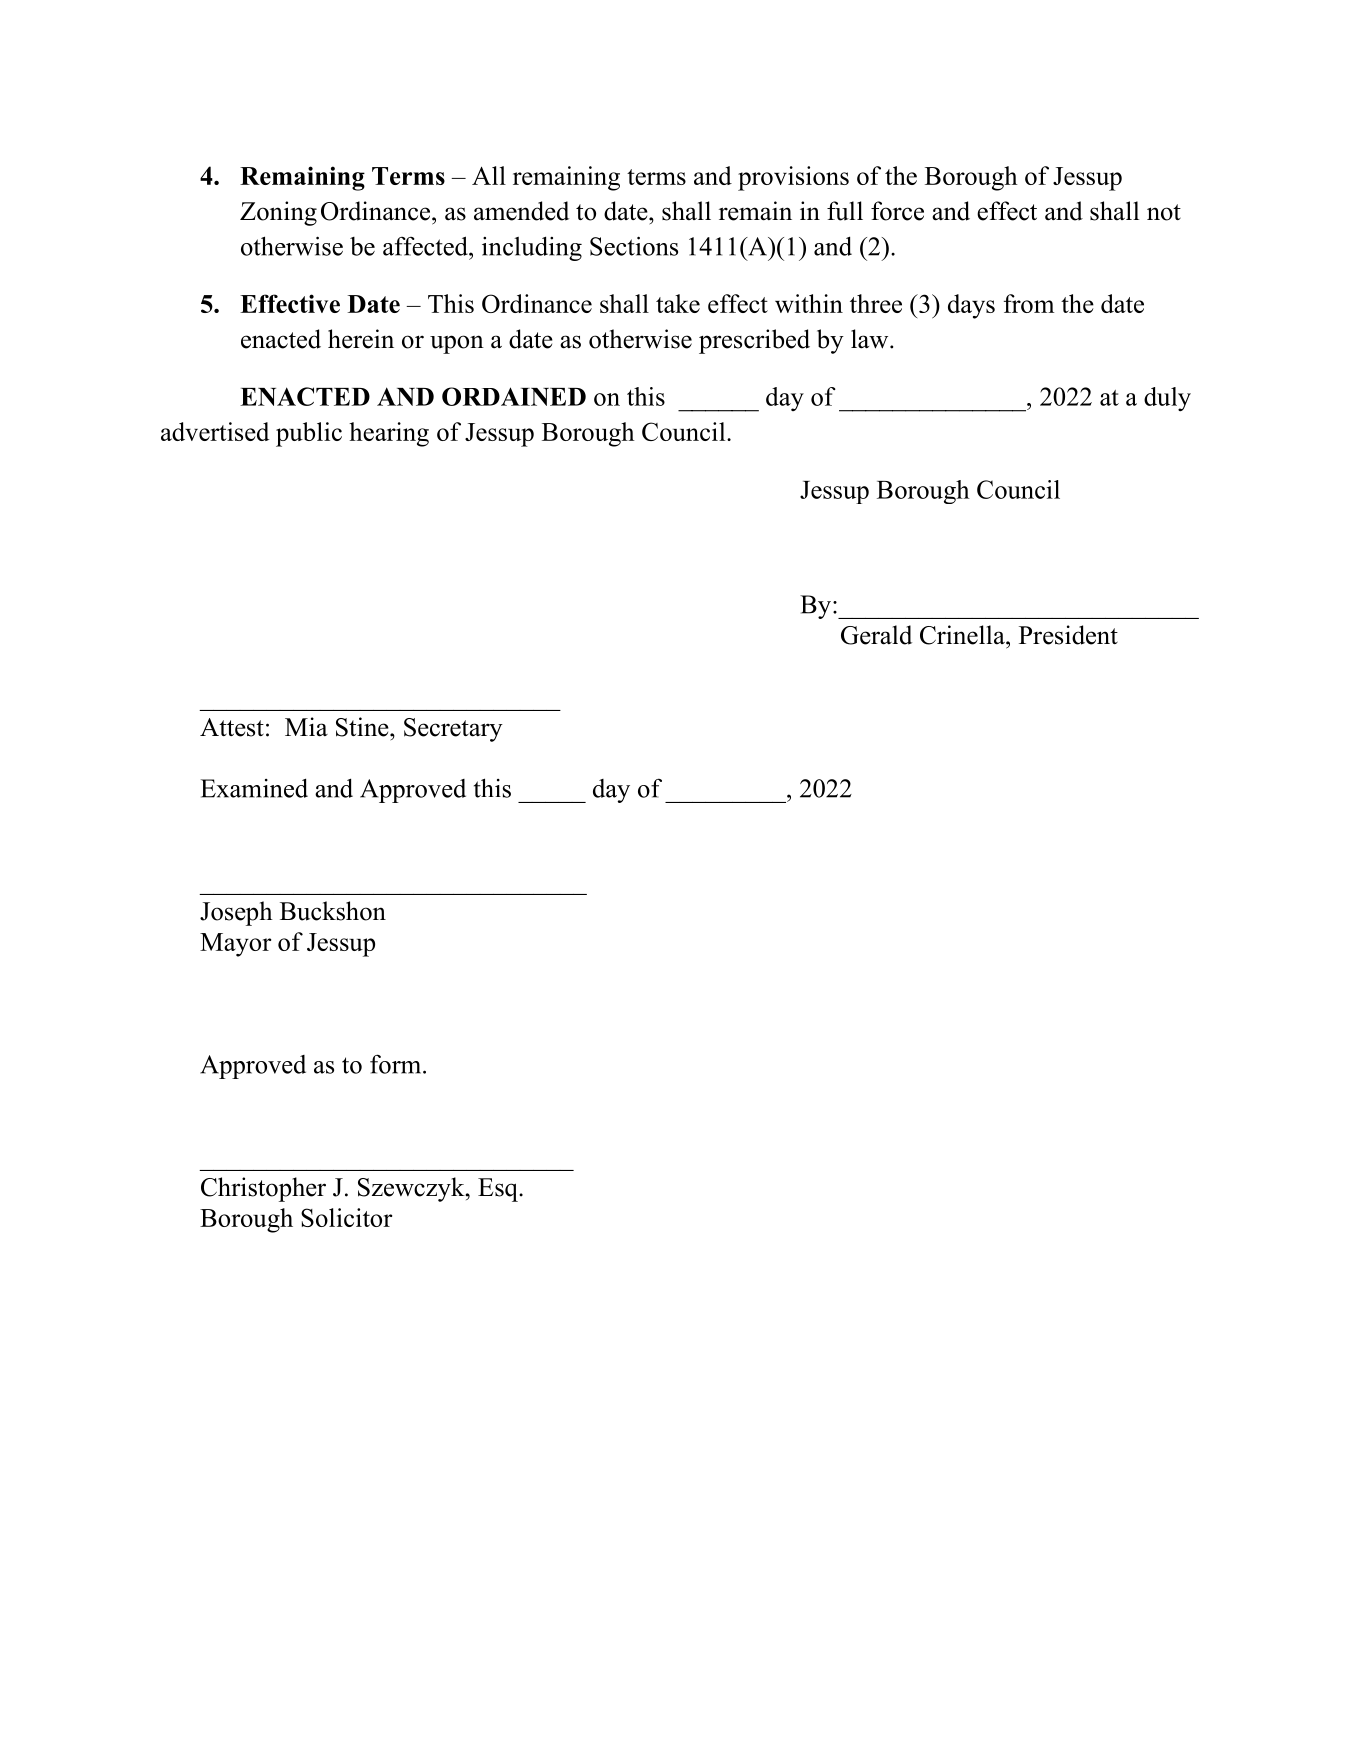 This image has height=1760, width=1360. What do you see at coordinates (397, 1064) in the image?
I see `form` at bounding box center [397, 1064].
